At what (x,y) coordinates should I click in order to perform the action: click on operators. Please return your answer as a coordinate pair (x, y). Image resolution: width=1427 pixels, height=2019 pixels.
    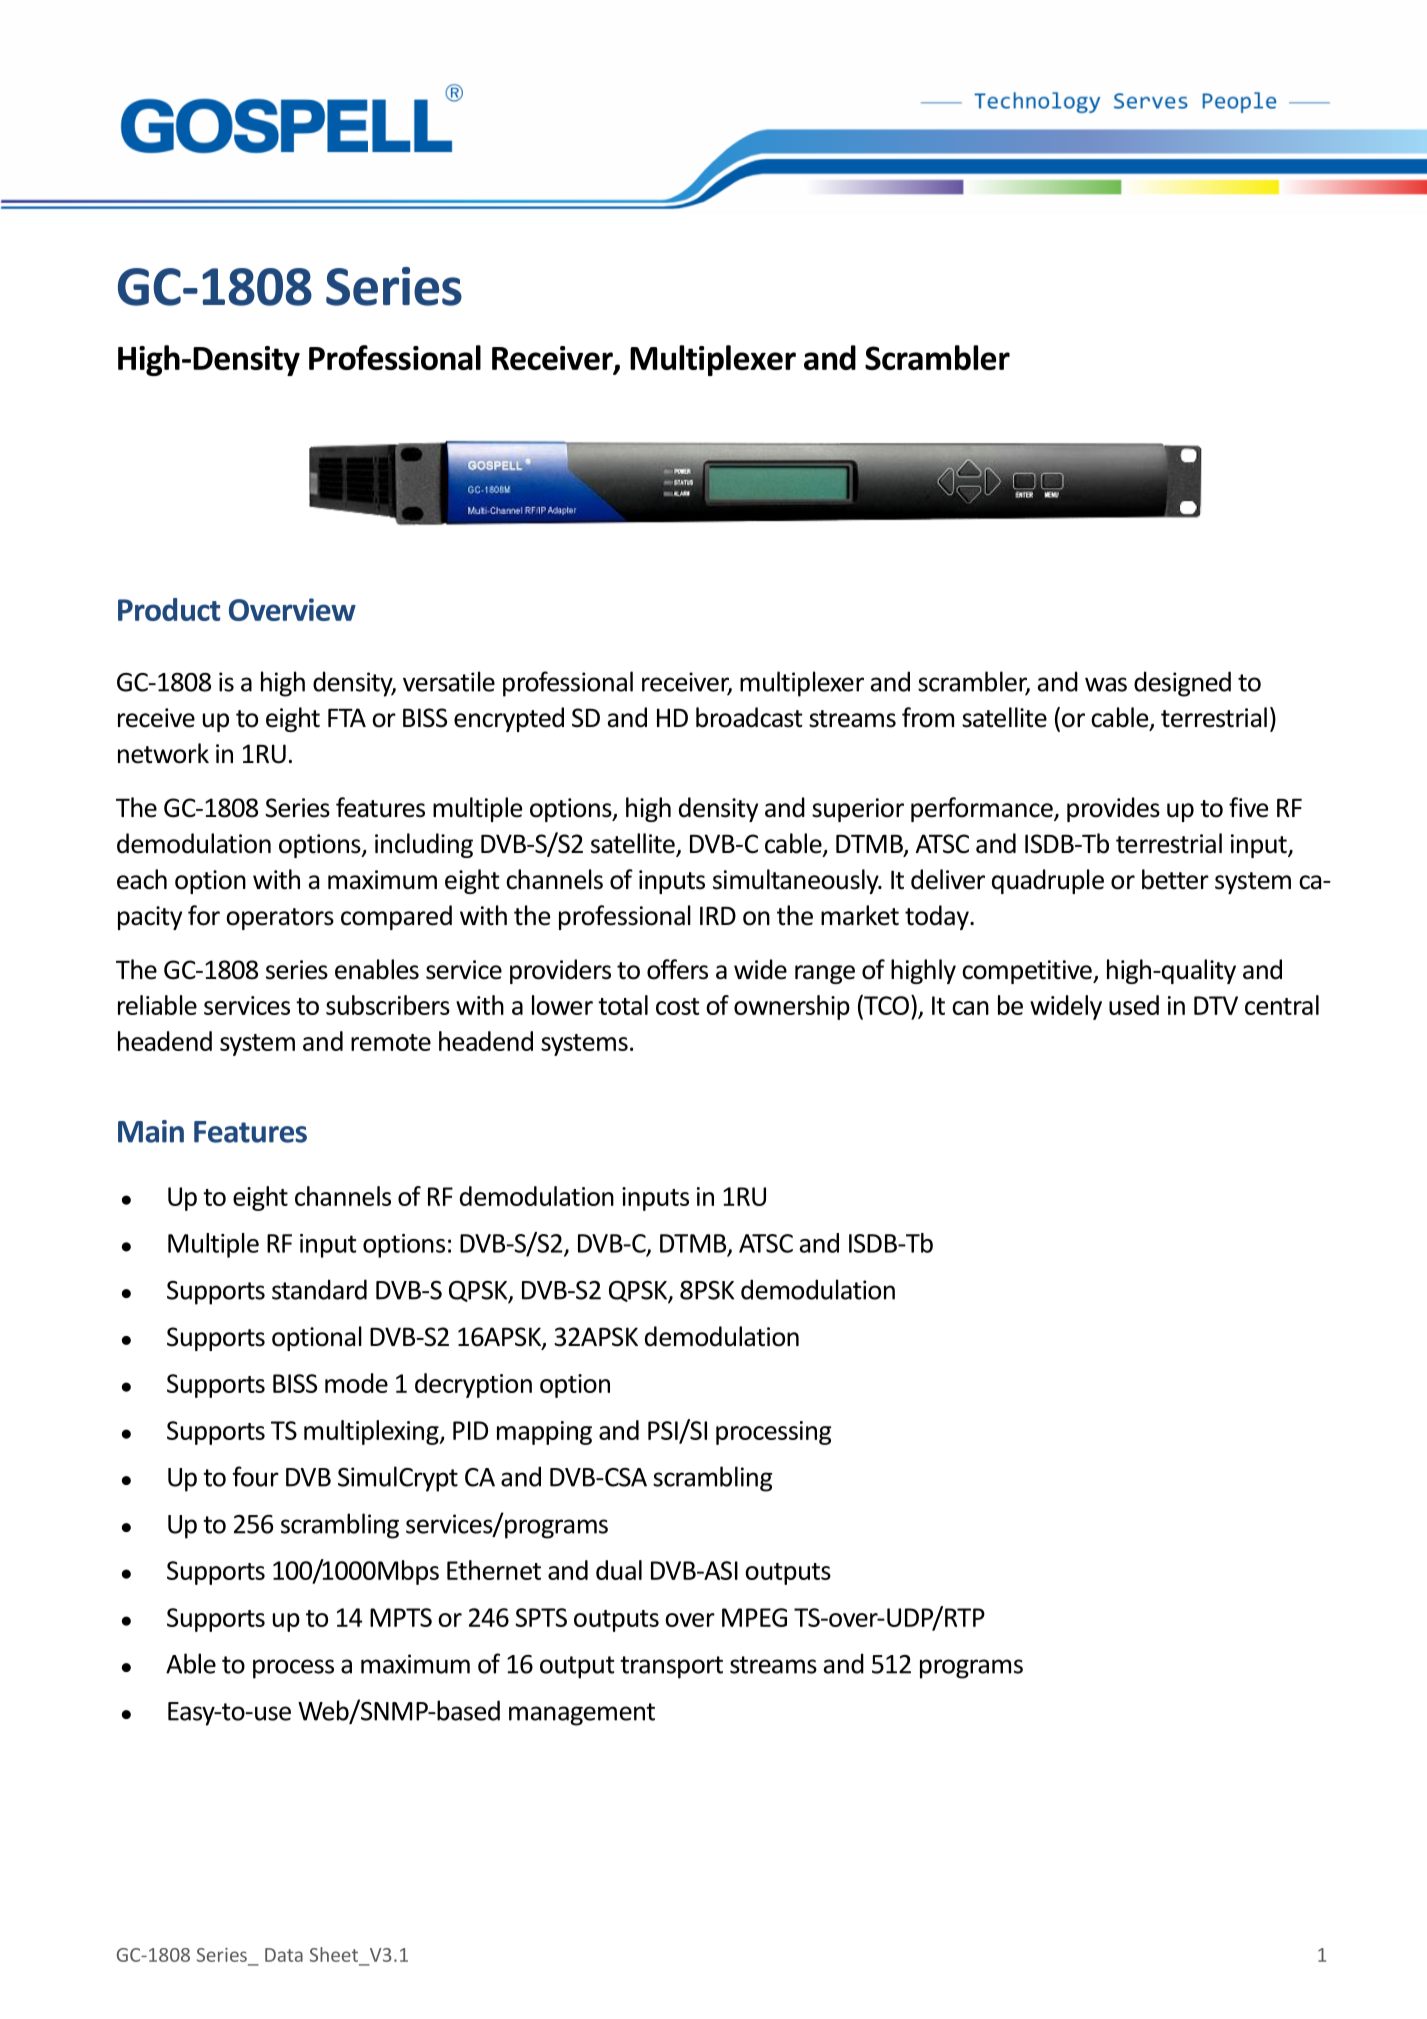
    Looking at the image, I should click on (280, 919).
